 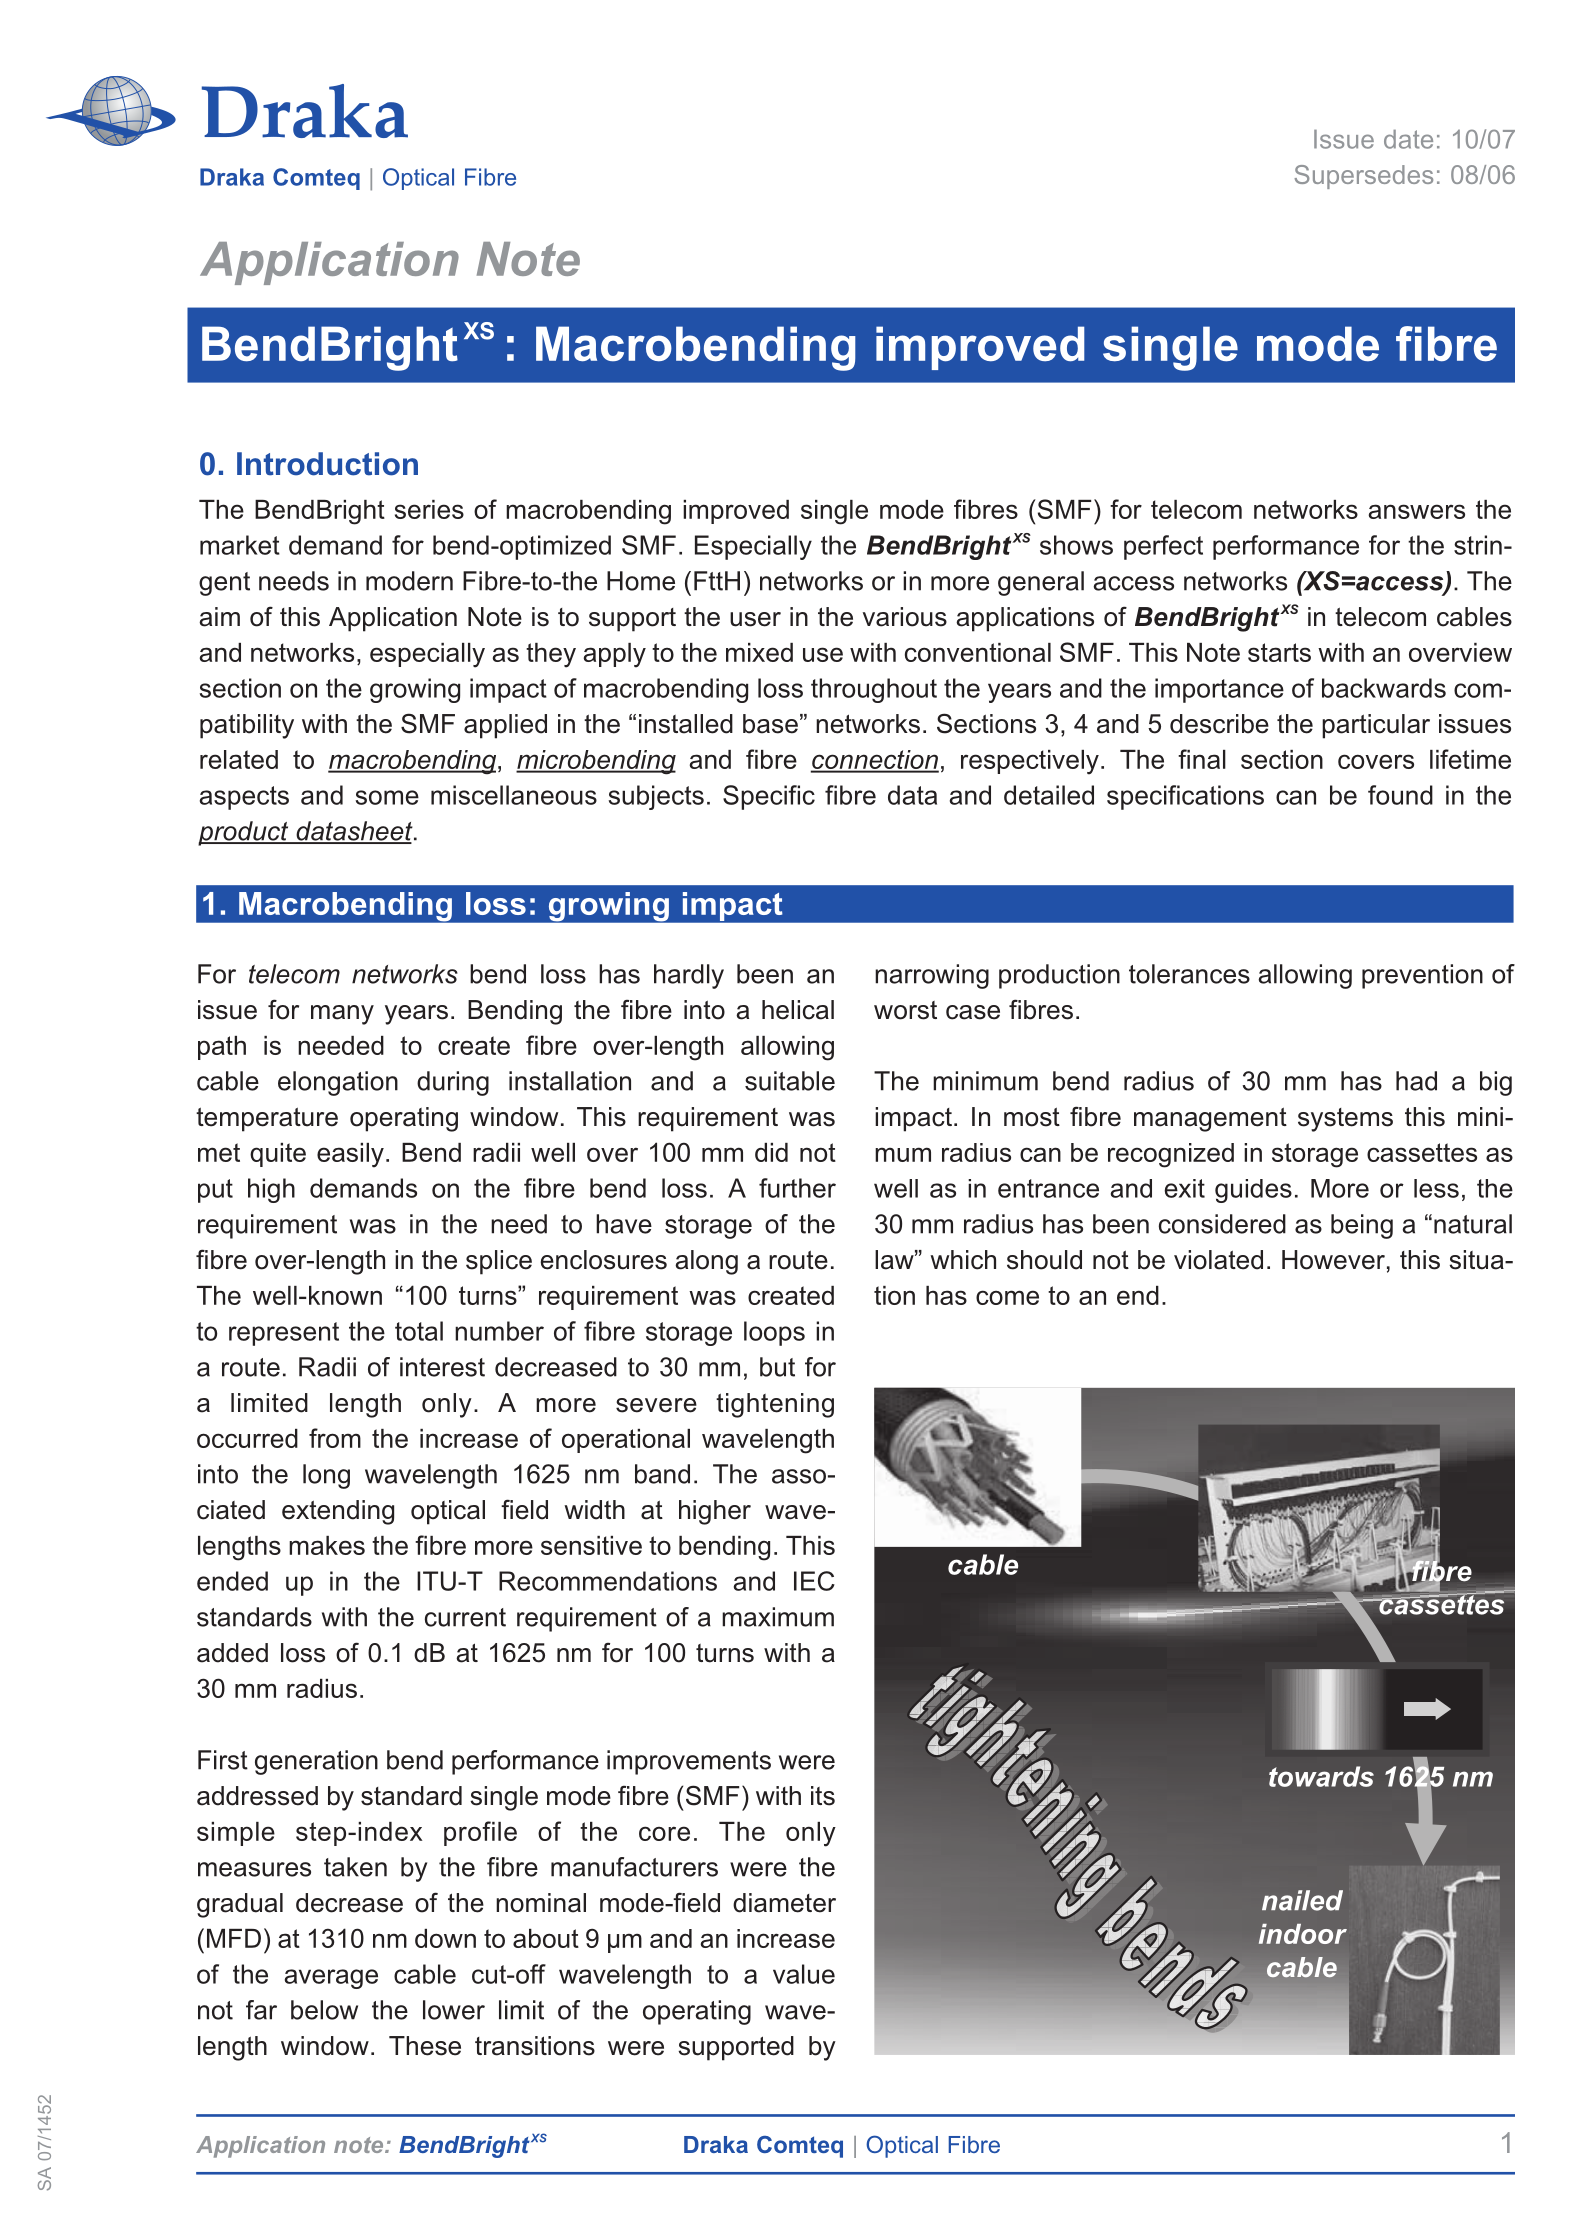 What do you see at coordinates (335, 1438) in the screenshot?
I see `from` at bounding box center [335, 1438].
